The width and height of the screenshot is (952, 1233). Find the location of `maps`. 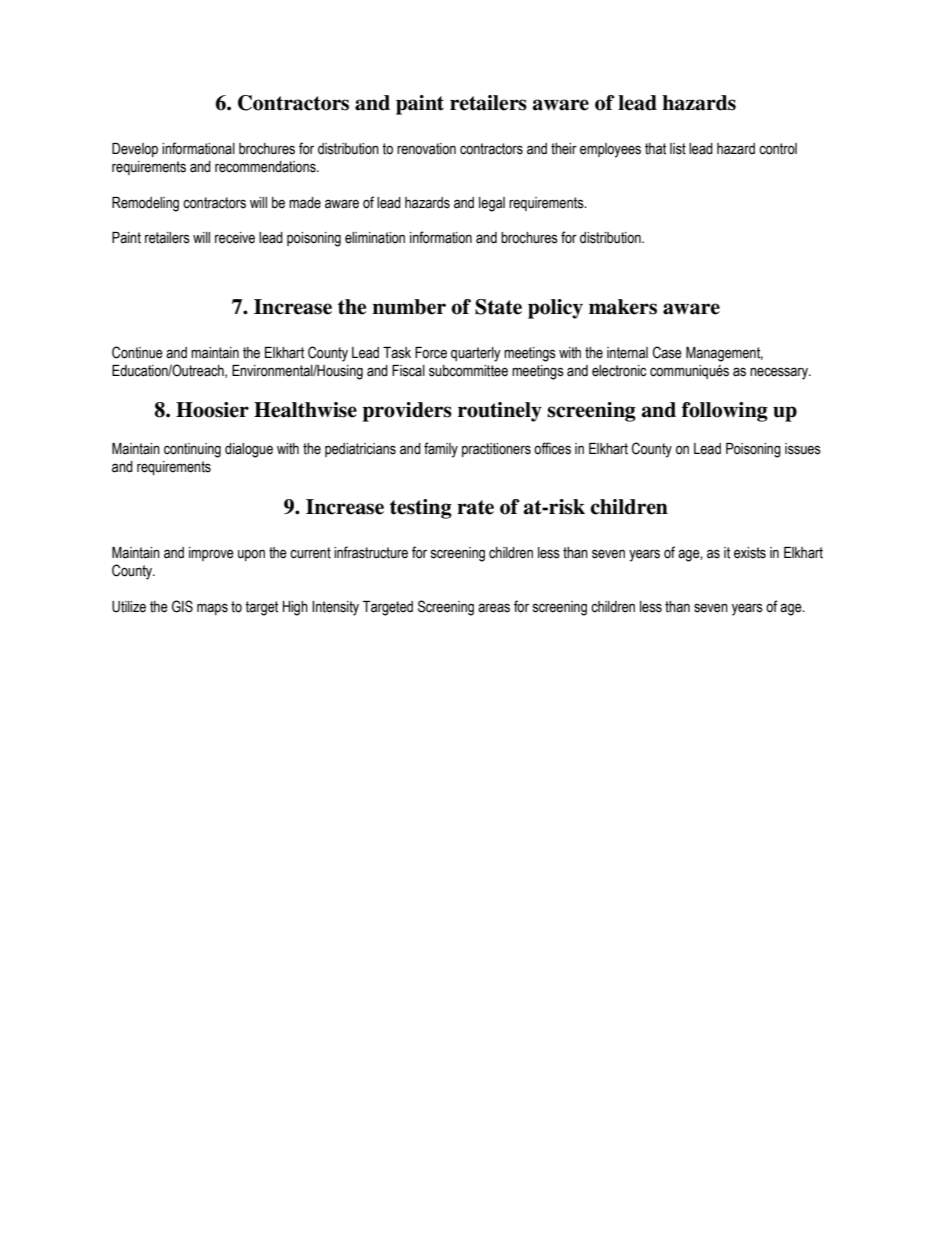

maps is located at coordinates (212, 609).
